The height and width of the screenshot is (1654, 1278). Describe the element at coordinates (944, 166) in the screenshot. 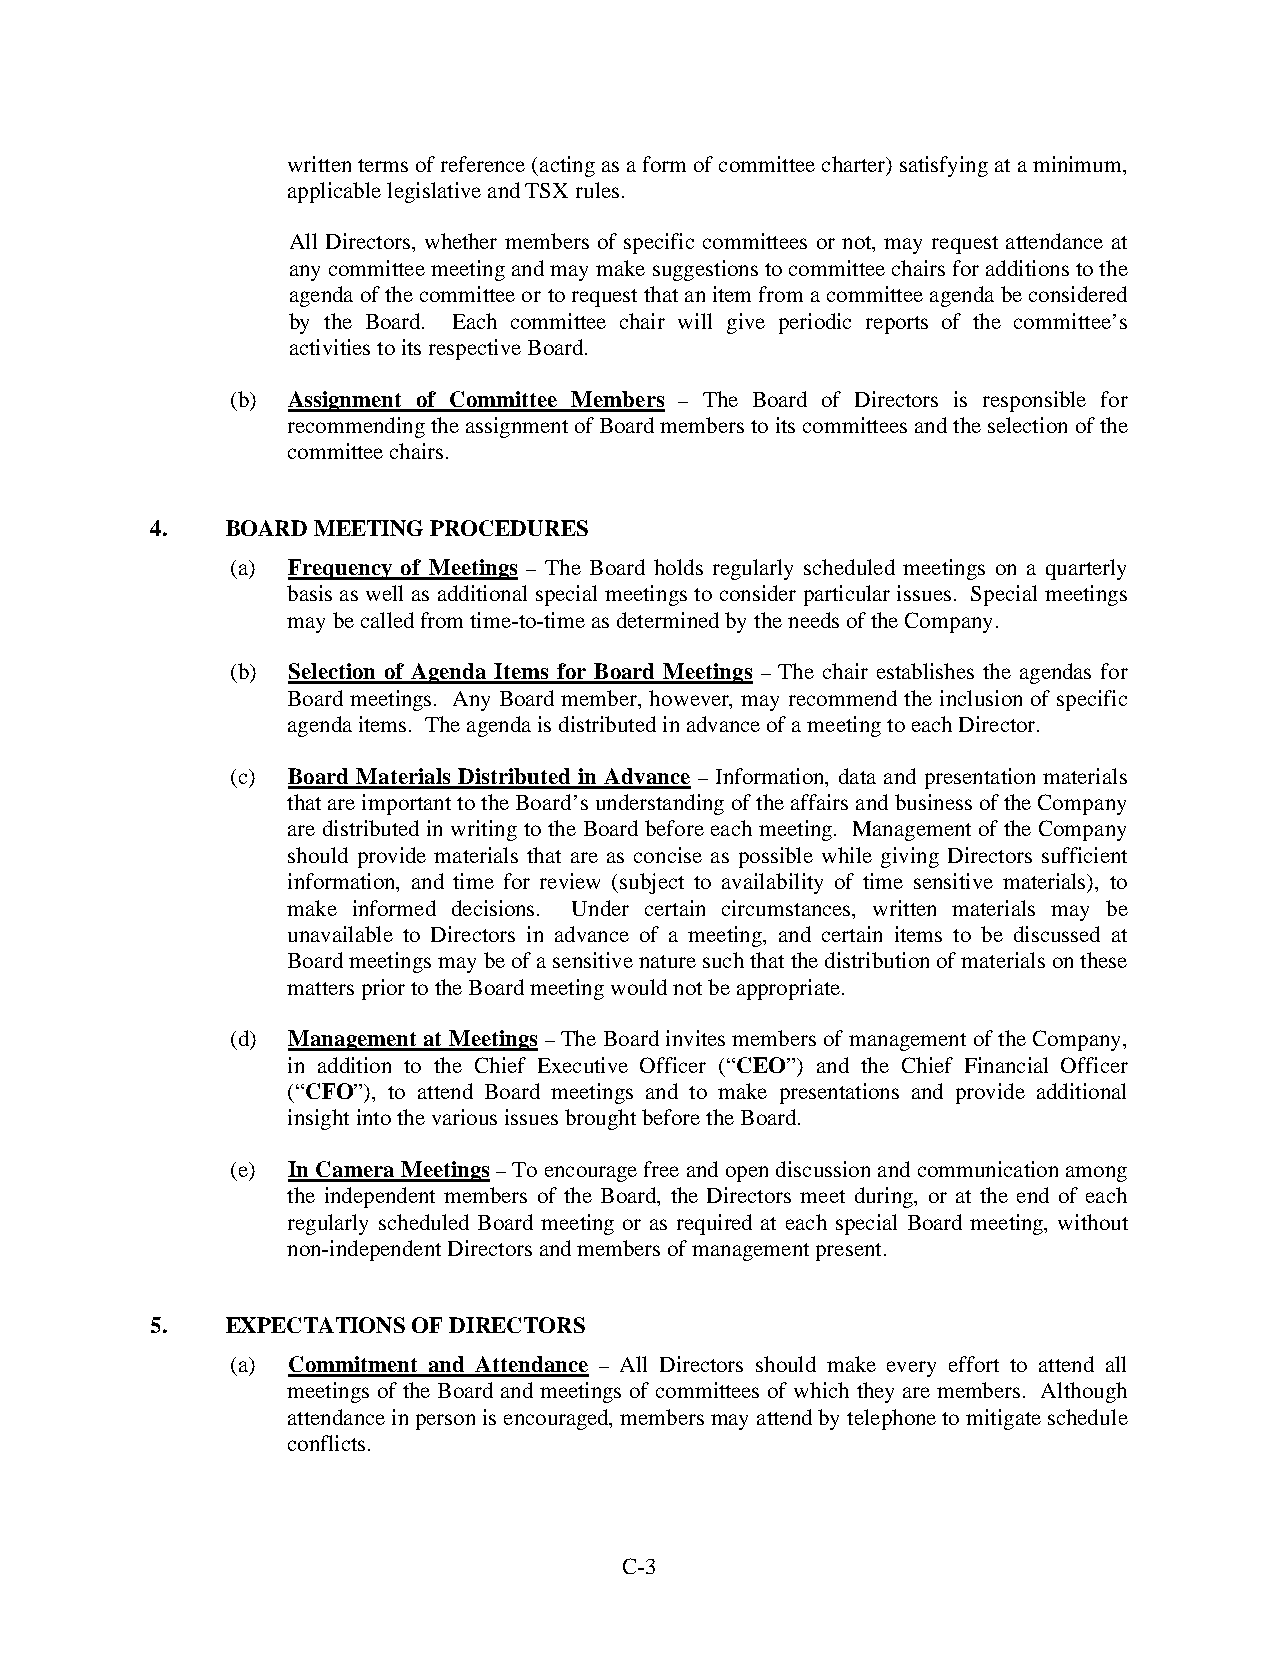

I see `satisfying` at that location.
